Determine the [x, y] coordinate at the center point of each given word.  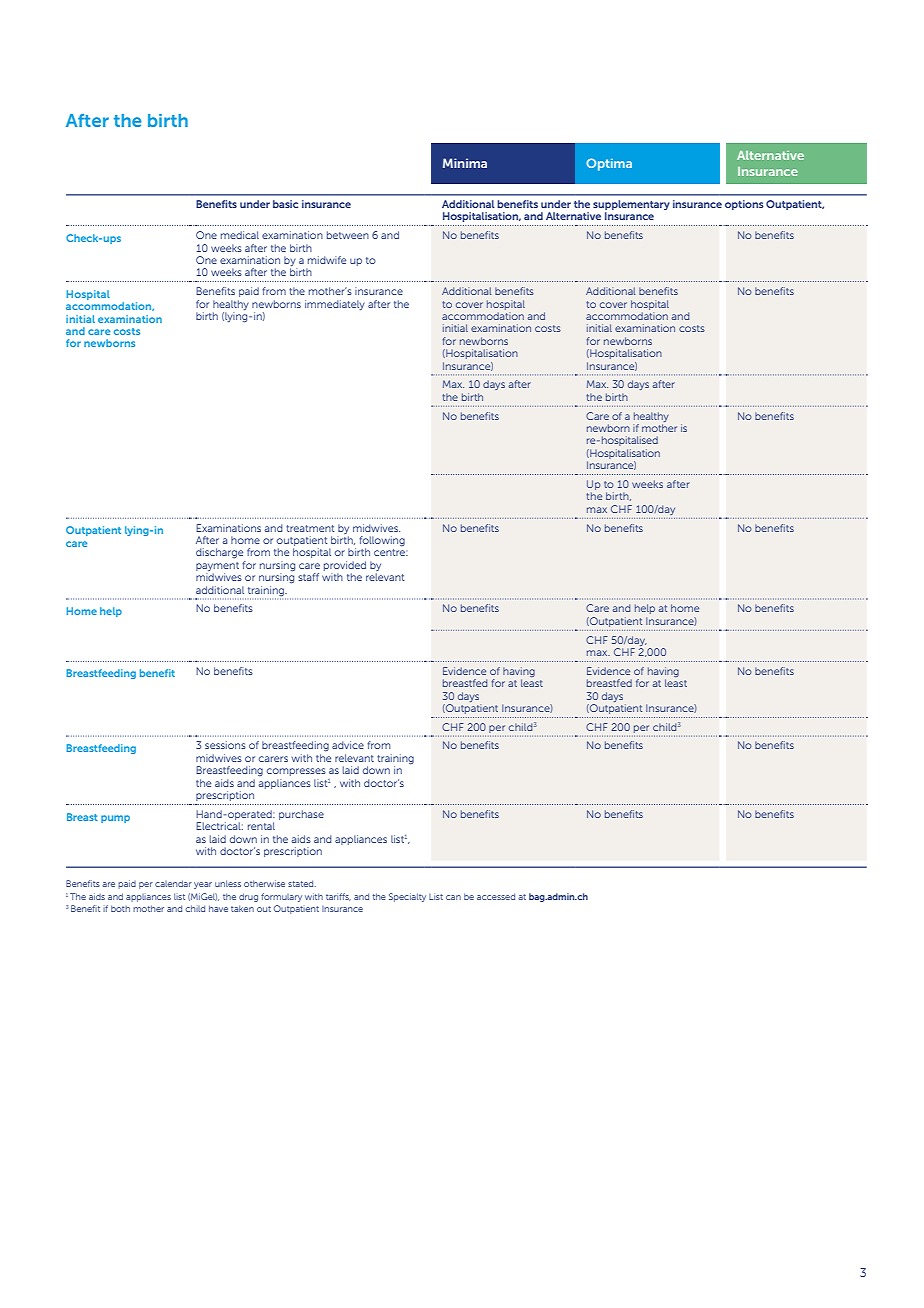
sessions [225, 745]
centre [391, 552]
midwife [327, 260]
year [203, 885]
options [744, 205]
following [382, 542]
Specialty [407, 897]
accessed [496, 896]
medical [240, 235]
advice [348, 745]
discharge [219, 553]
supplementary [631, 206]
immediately [335, 305]
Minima [465, 163]
